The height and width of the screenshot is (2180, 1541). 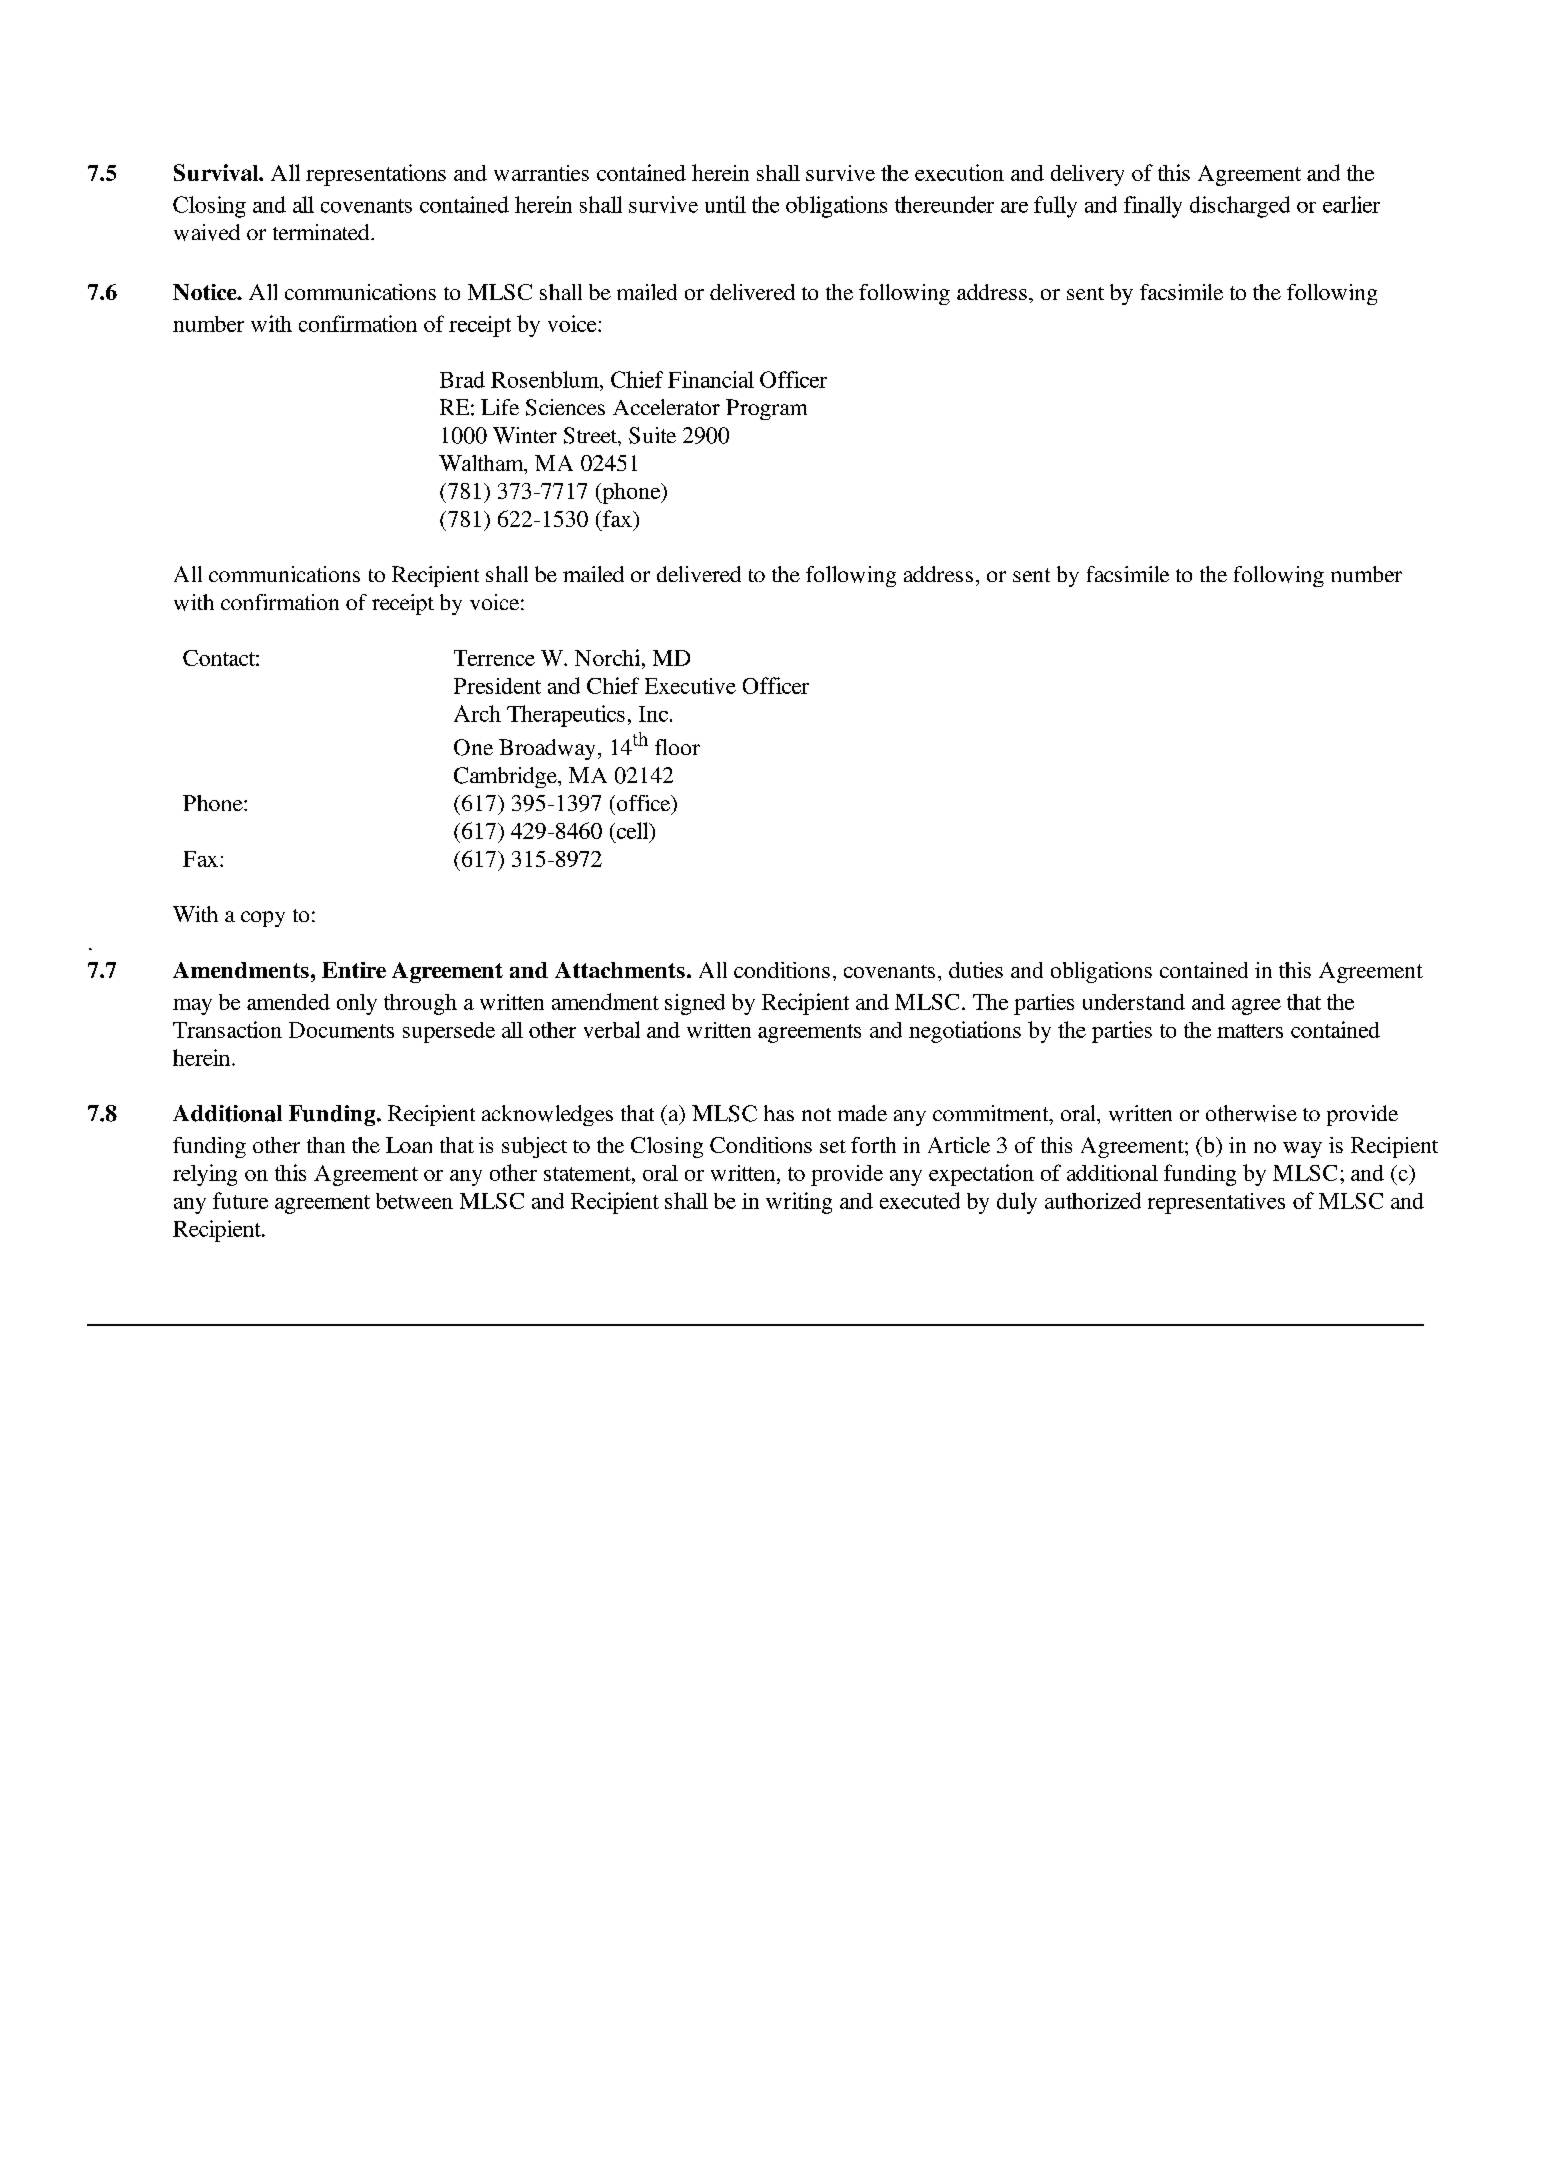 What do you see at coordinates (322, 232) in the screenshot?
I see `terminated` at bounding box center [322, 232].
